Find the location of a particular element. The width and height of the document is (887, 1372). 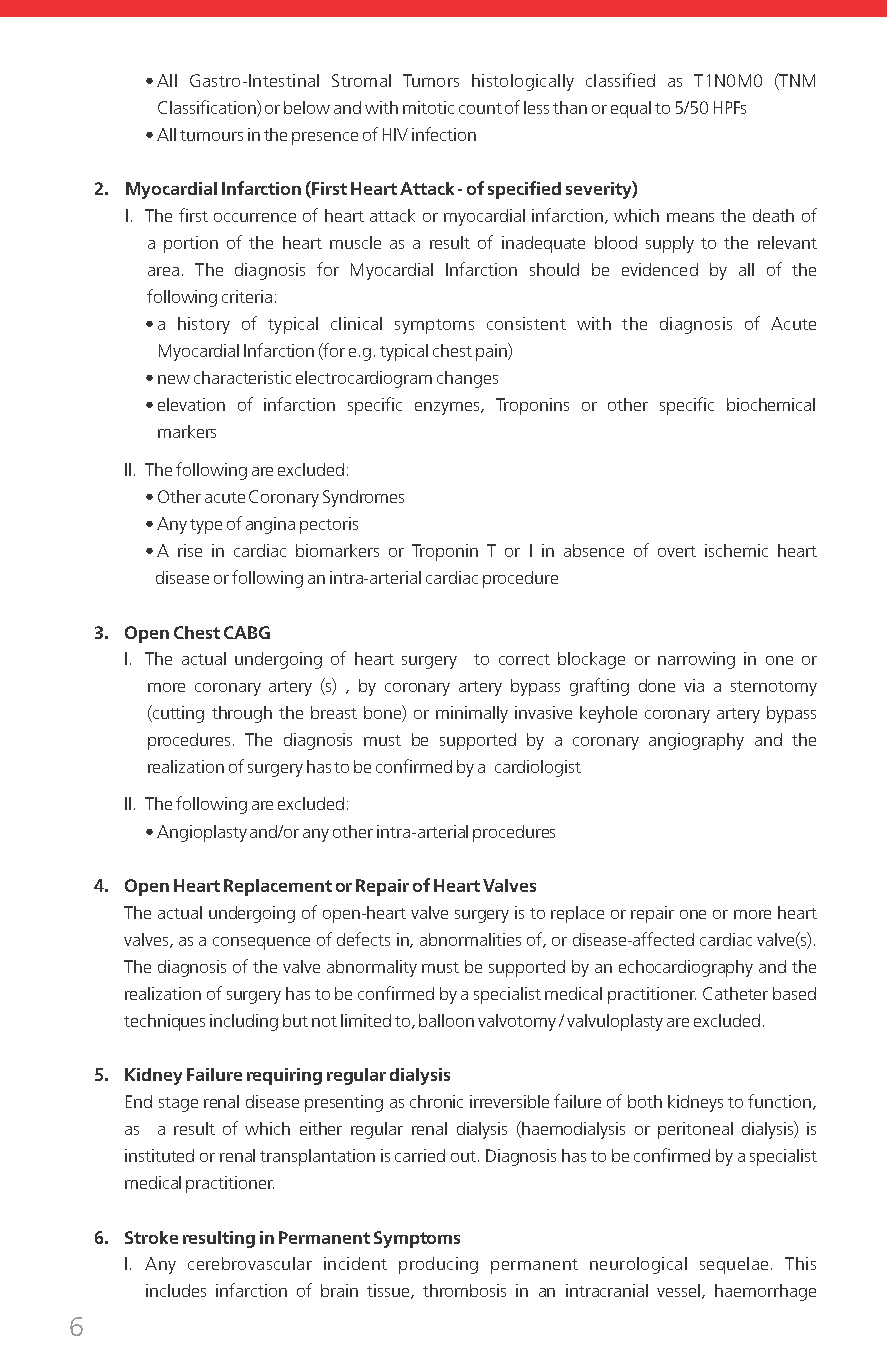

Angioplasty is located at coordinates (202, 833).
